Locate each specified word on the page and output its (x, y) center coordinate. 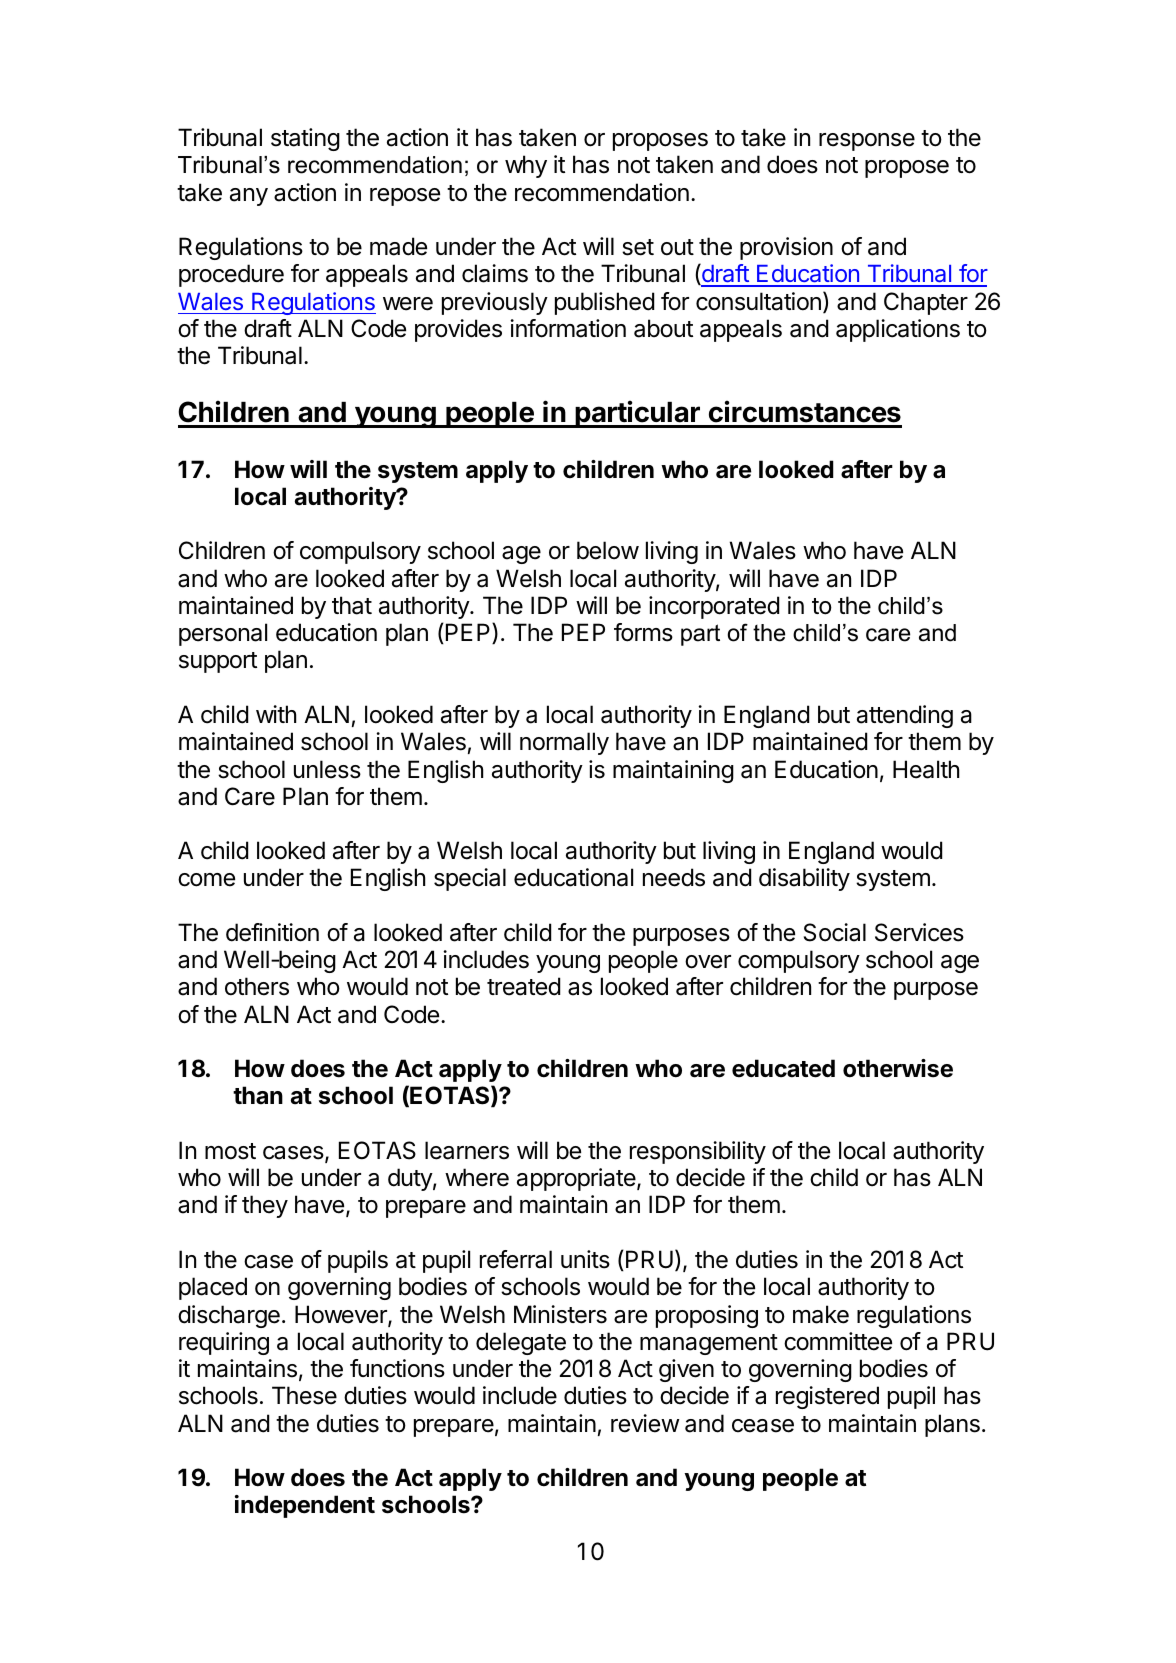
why (526, 166)
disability (804, 879)
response (867, 142)
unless (327, 769)
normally (564, 743)
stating (305, 139)
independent (305, 1506)
